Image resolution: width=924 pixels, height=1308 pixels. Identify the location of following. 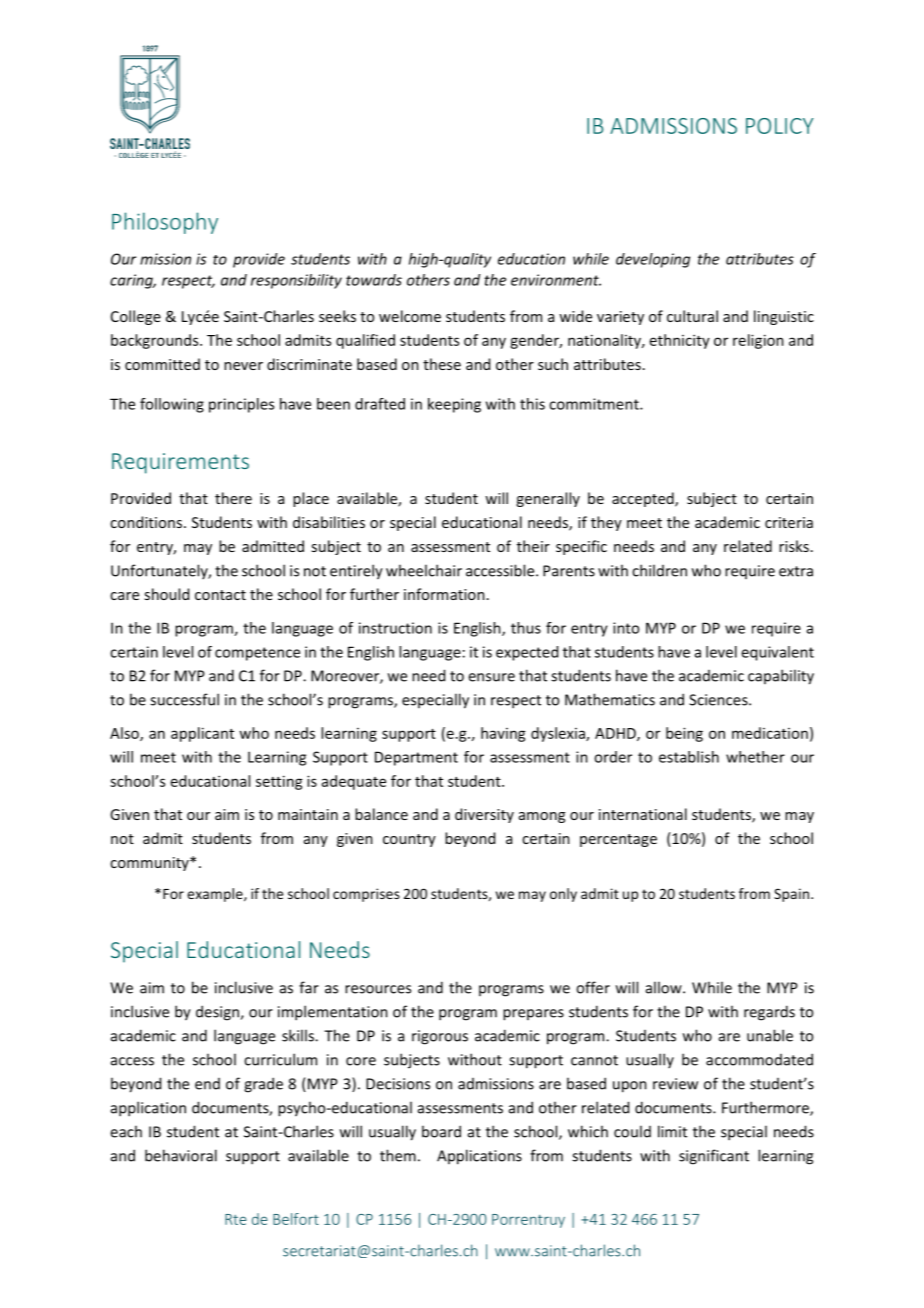
(172, 405).
